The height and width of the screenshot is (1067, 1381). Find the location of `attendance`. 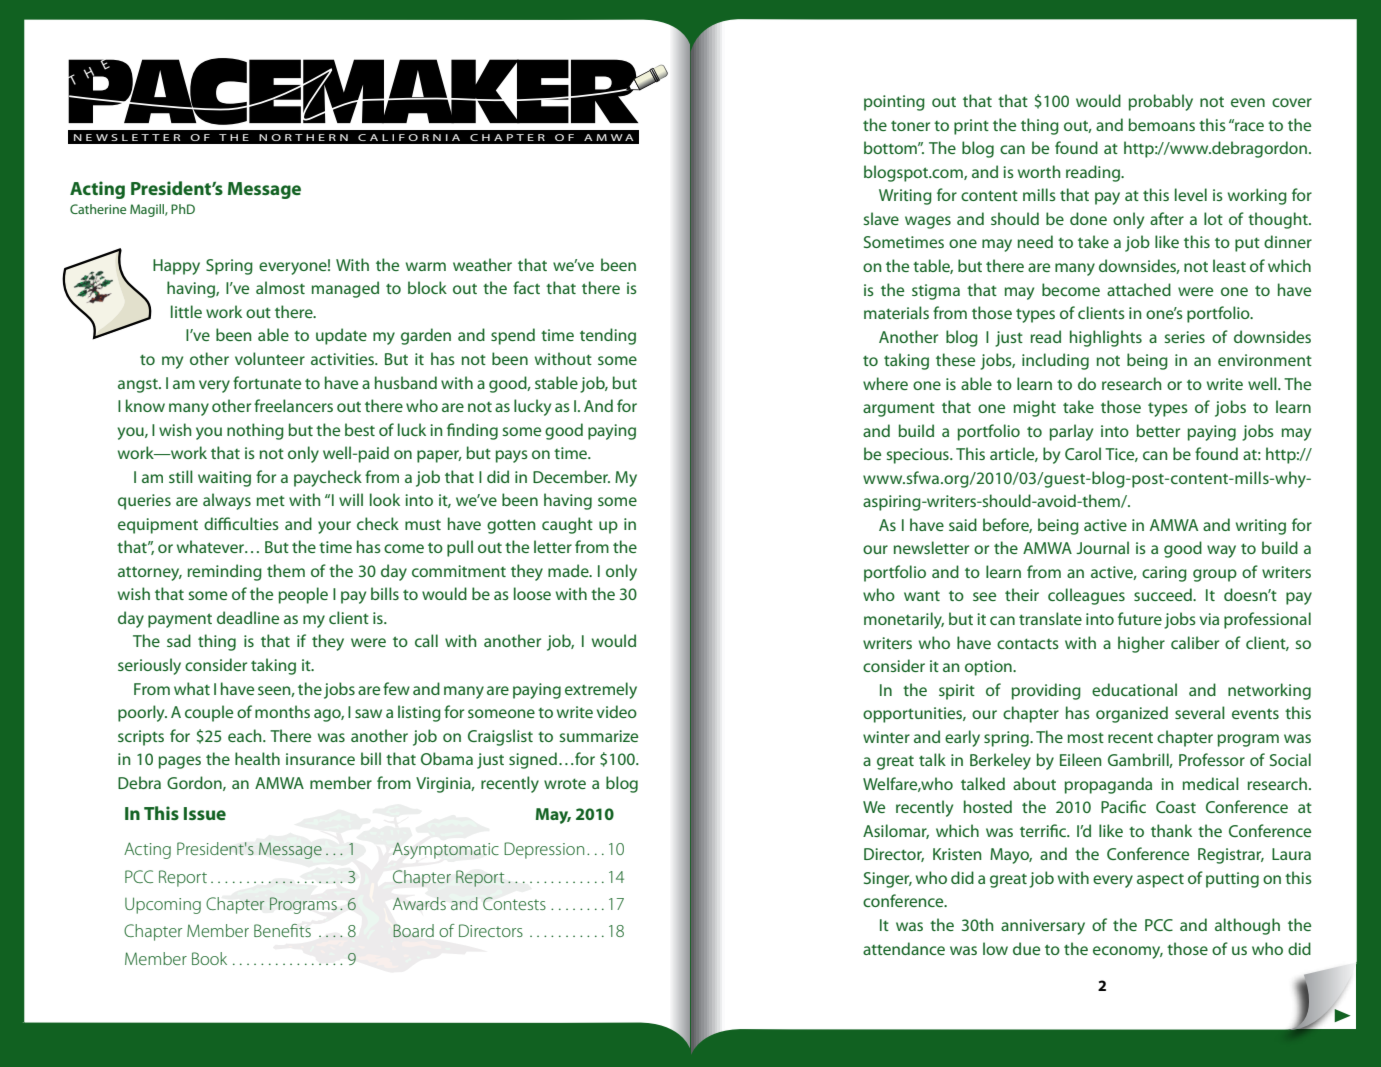

attendance is located at coordinates (904, 948).
